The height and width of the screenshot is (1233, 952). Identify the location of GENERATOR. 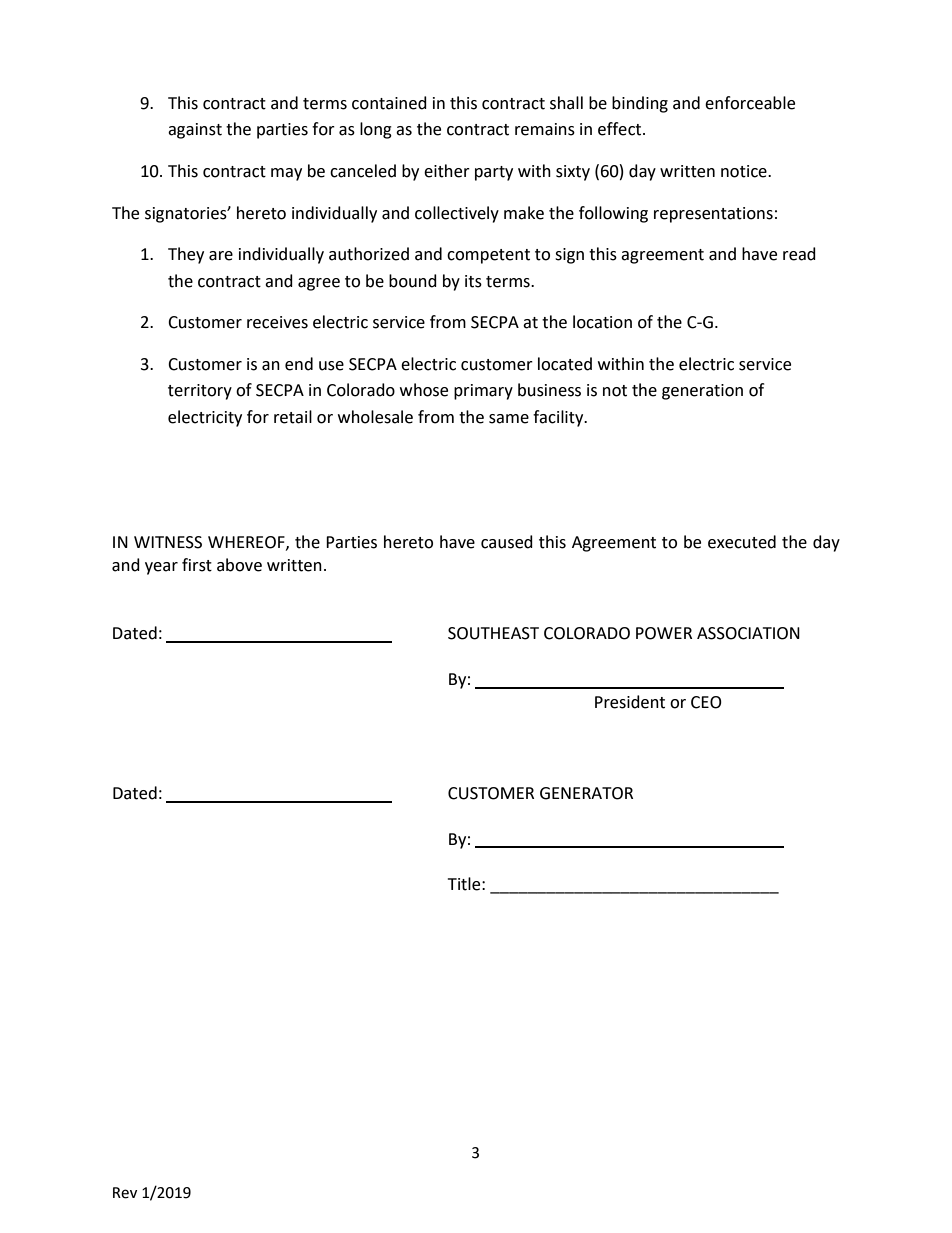
(586, 793).
